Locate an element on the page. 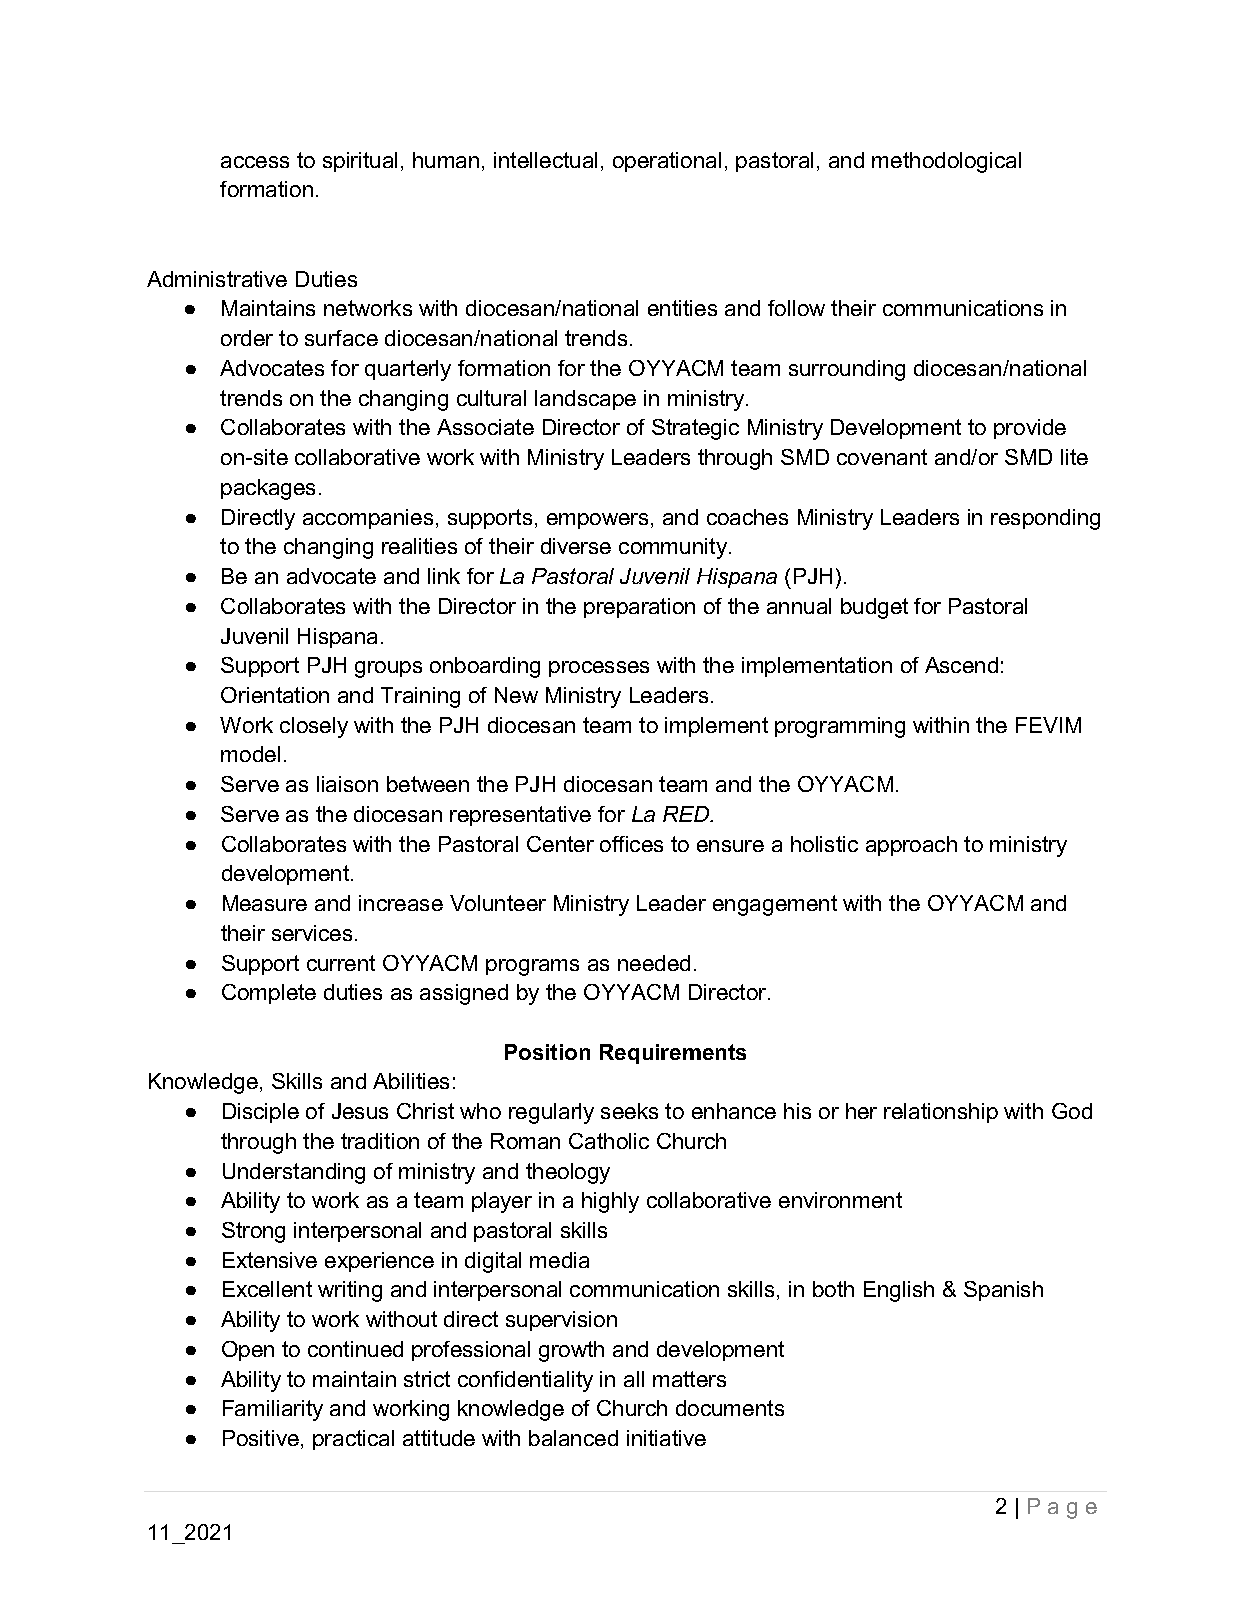 The image size is (1251, 1619). spiritual is located at coordinates (360, 162).
